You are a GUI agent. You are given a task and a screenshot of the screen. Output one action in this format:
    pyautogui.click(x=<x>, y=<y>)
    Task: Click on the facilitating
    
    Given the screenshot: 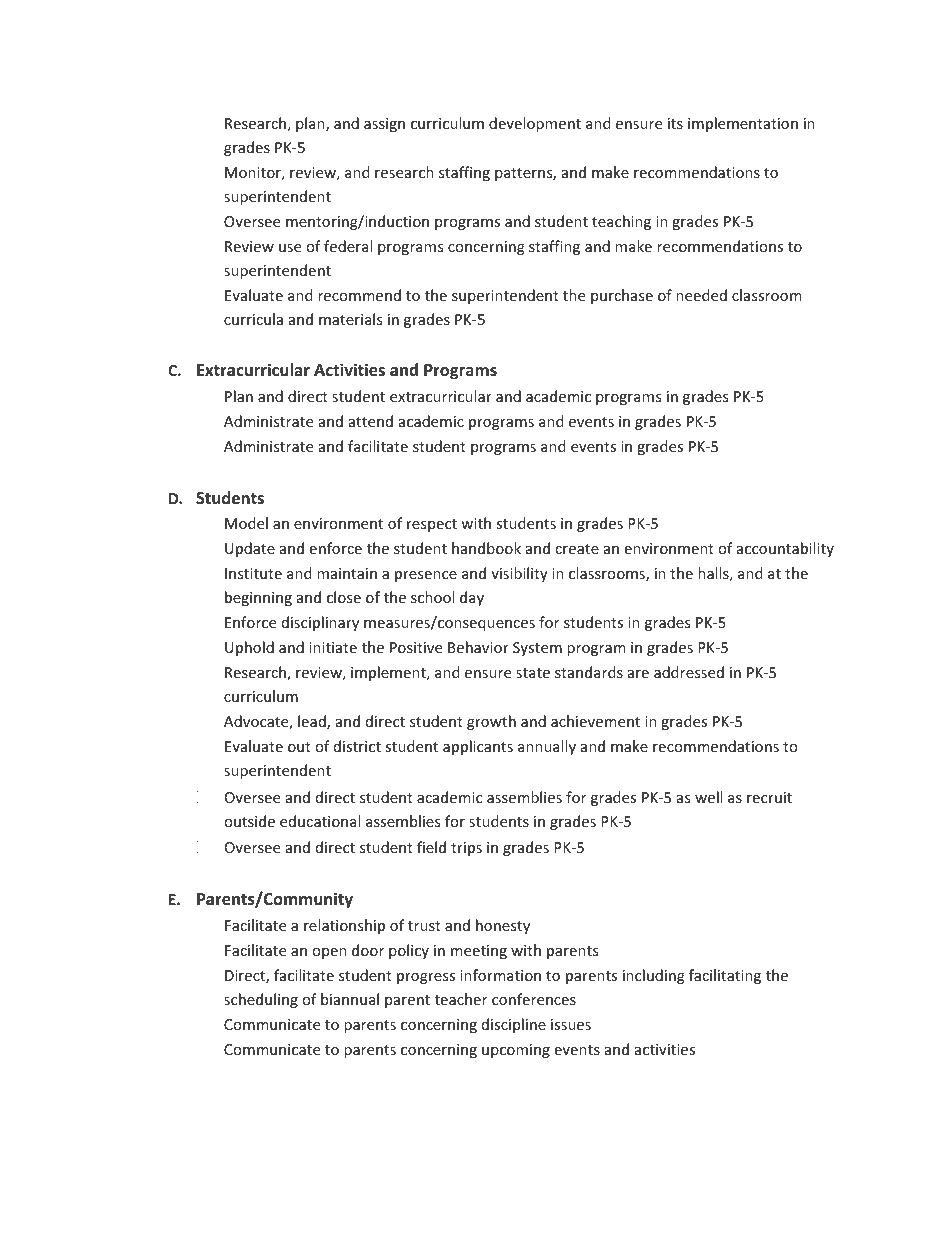 What is the action you would take?
    pyautogui.click(x=725, y=976)
